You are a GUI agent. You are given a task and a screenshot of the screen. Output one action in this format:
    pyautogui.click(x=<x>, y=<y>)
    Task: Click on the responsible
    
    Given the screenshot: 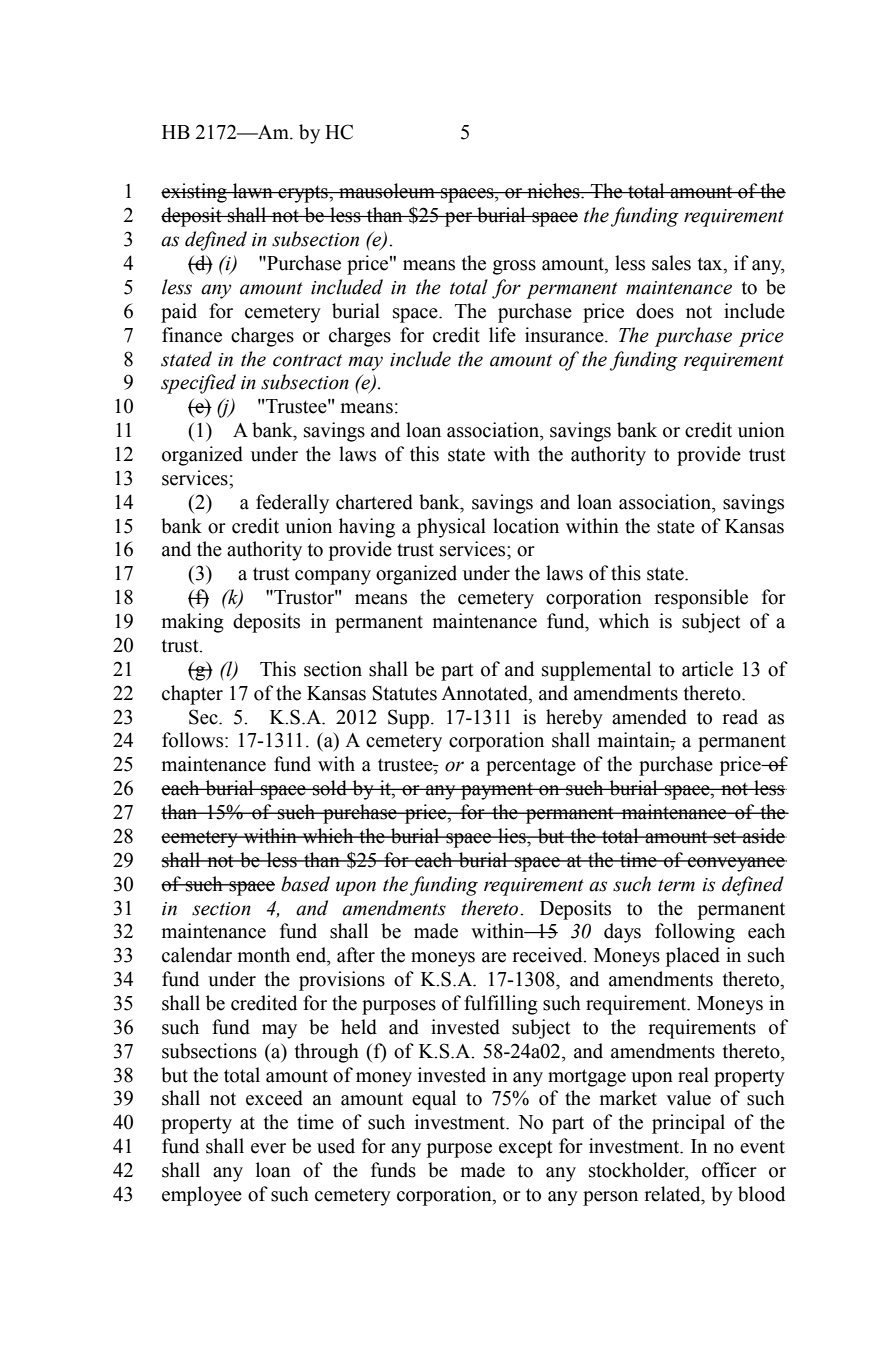 What is the action you would take?
    pyautogui.click(x=701, y=599)
